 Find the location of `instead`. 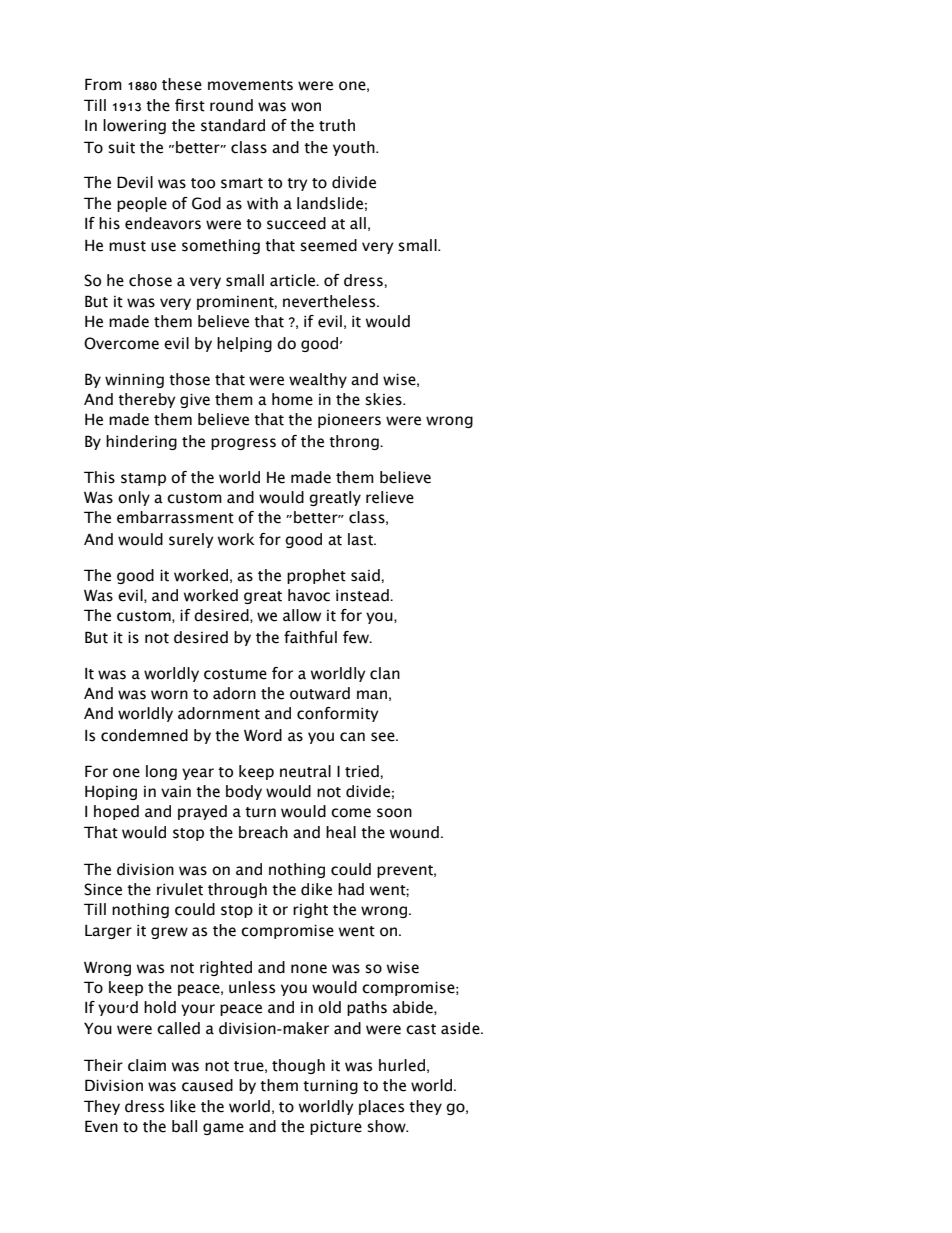

instead is located at coordinates (363, 595).
